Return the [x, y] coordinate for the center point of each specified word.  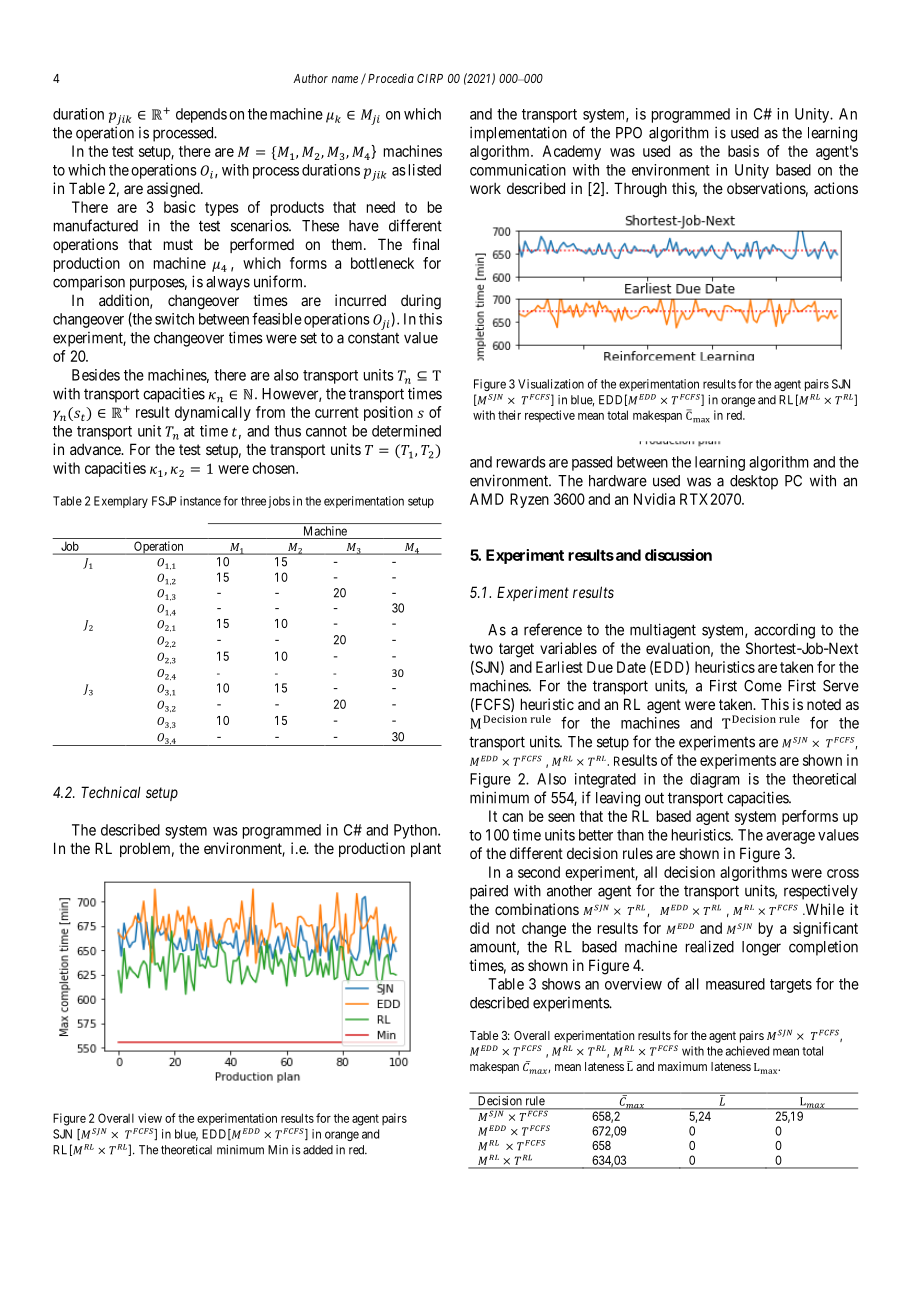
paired [489, 892]
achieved [747, 1051]
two [481, 648]
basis [743, 151]
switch [174, 319]
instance [200, 501]
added [318, 1150]
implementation [518, 134]
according [784, 631]
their [509, 415]
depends [201, 115]
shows [561, 984]
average [790, 838]
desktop [754, 482]
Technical [111, 792]
